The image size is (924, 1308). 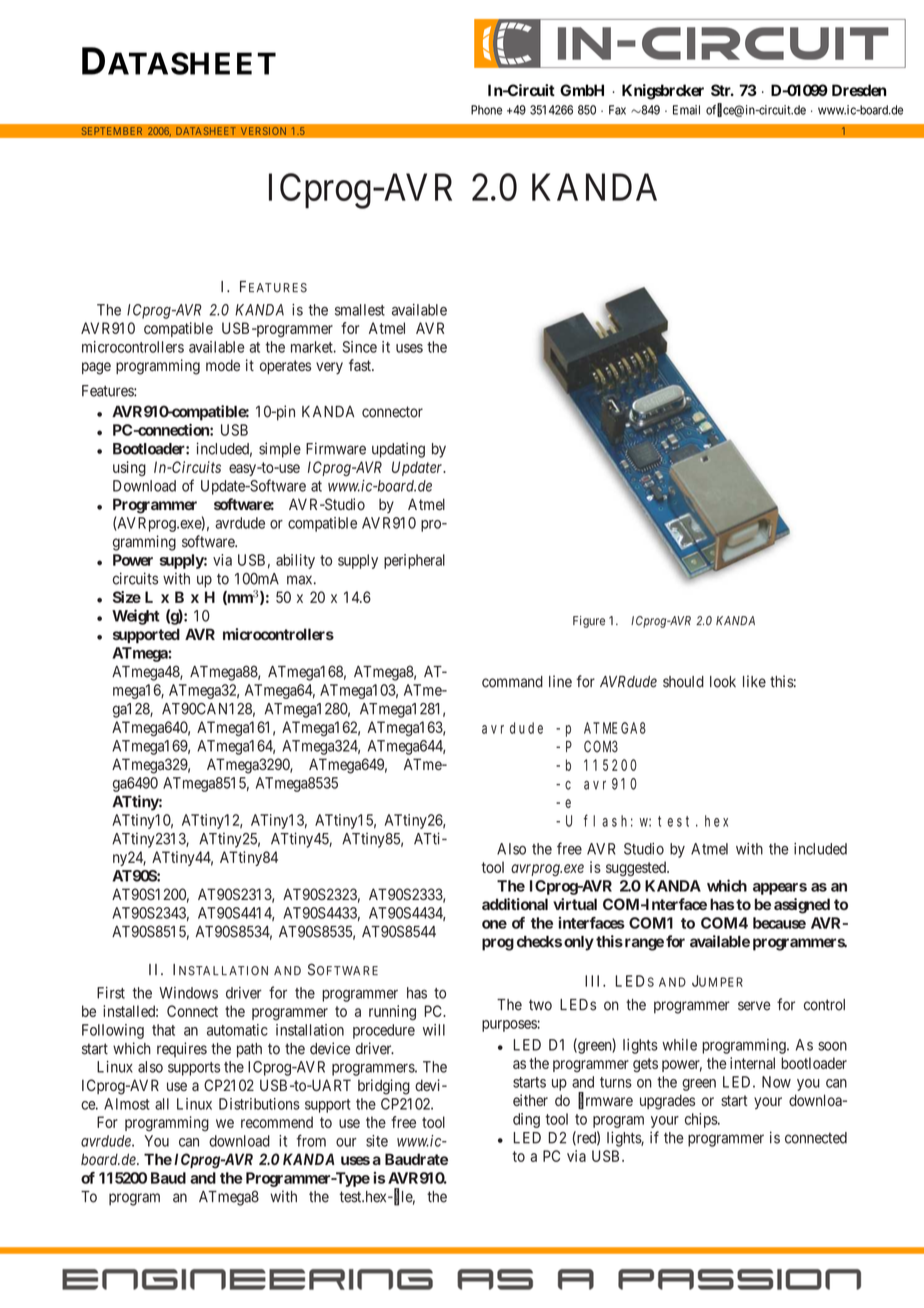 What do you see at coordinates (223, 365) in the screenshot?
I see `mode` at bounding box center [223, 365].
